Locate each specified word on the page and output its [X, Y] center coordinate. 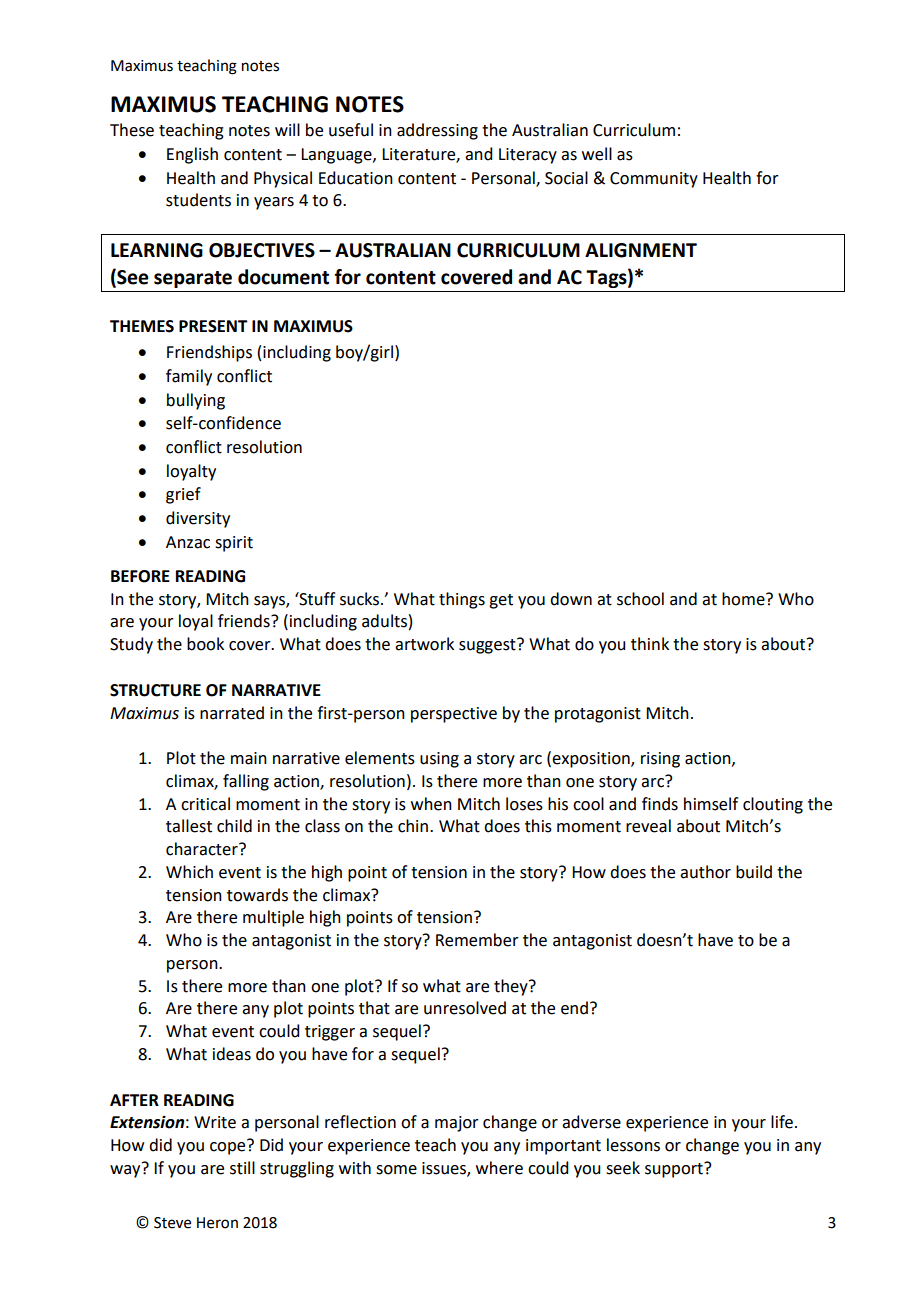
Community [654, 180]
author [705, 872]
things [462, 600]
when [431, 804]
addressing [437, 131]
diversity [198, 519]
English [192, 155]
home [744, 599]
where [499, 1168]
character [203, 849]
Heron [217, 1223]
